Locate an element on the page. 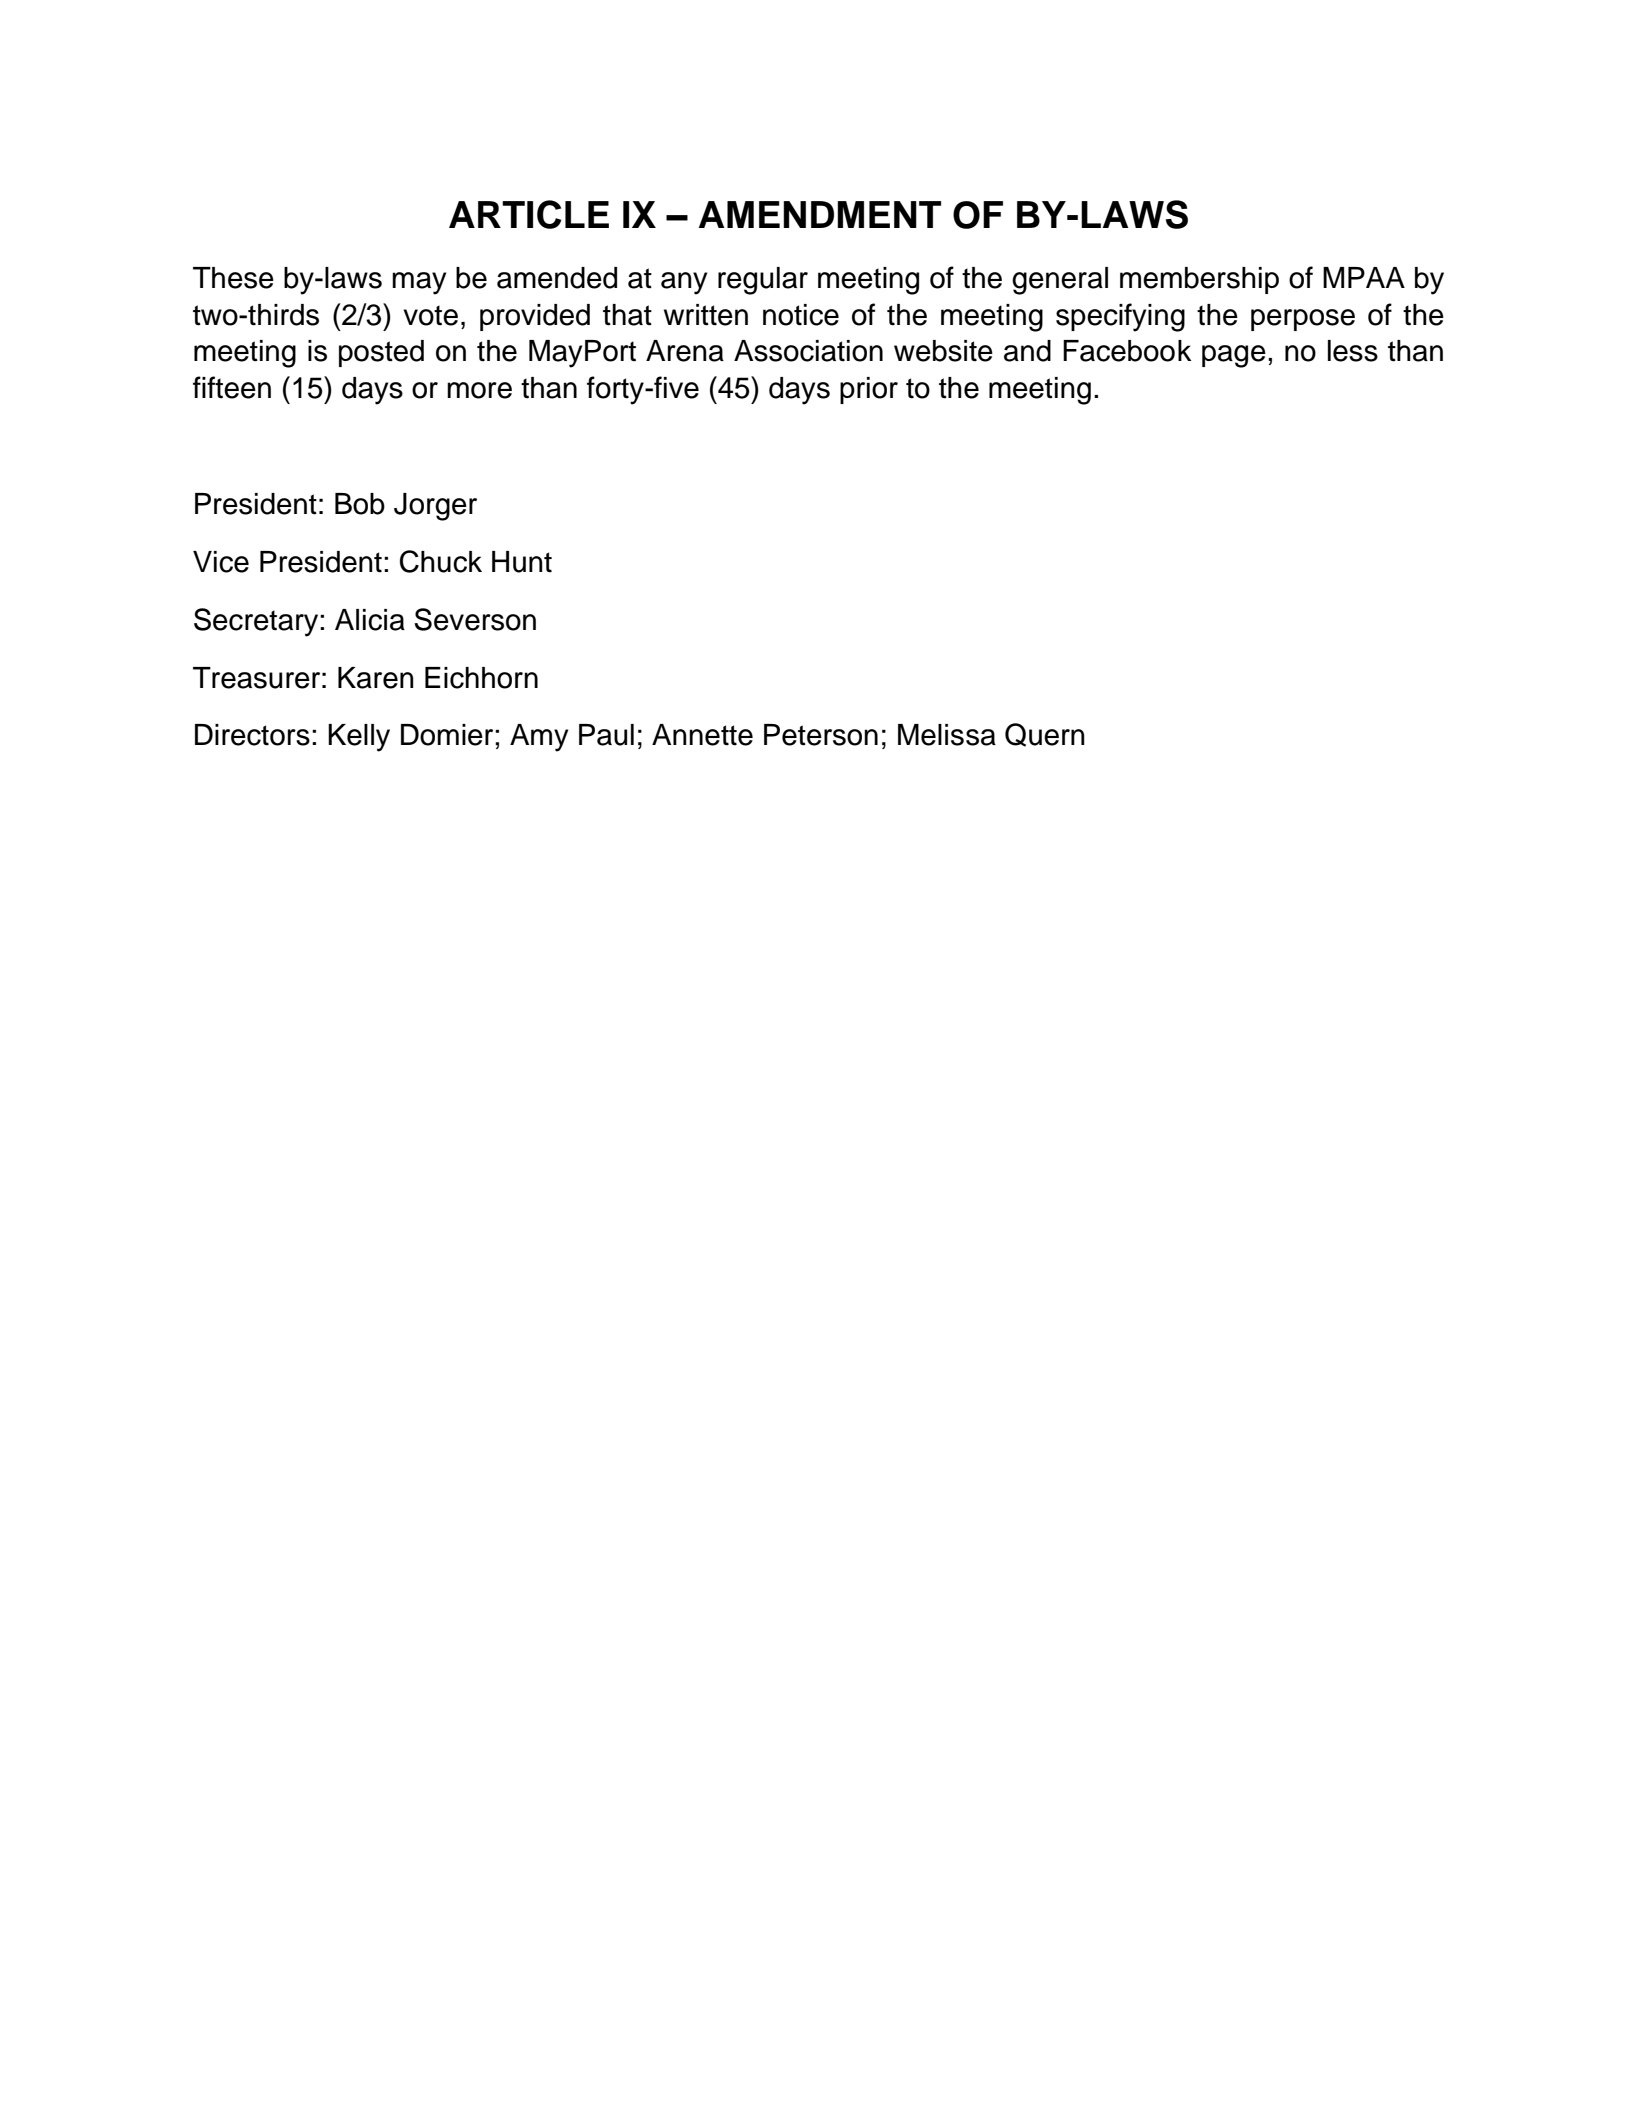 The image size is (1638, 2120). ARTICLE is located at coordinates (529, 214).
